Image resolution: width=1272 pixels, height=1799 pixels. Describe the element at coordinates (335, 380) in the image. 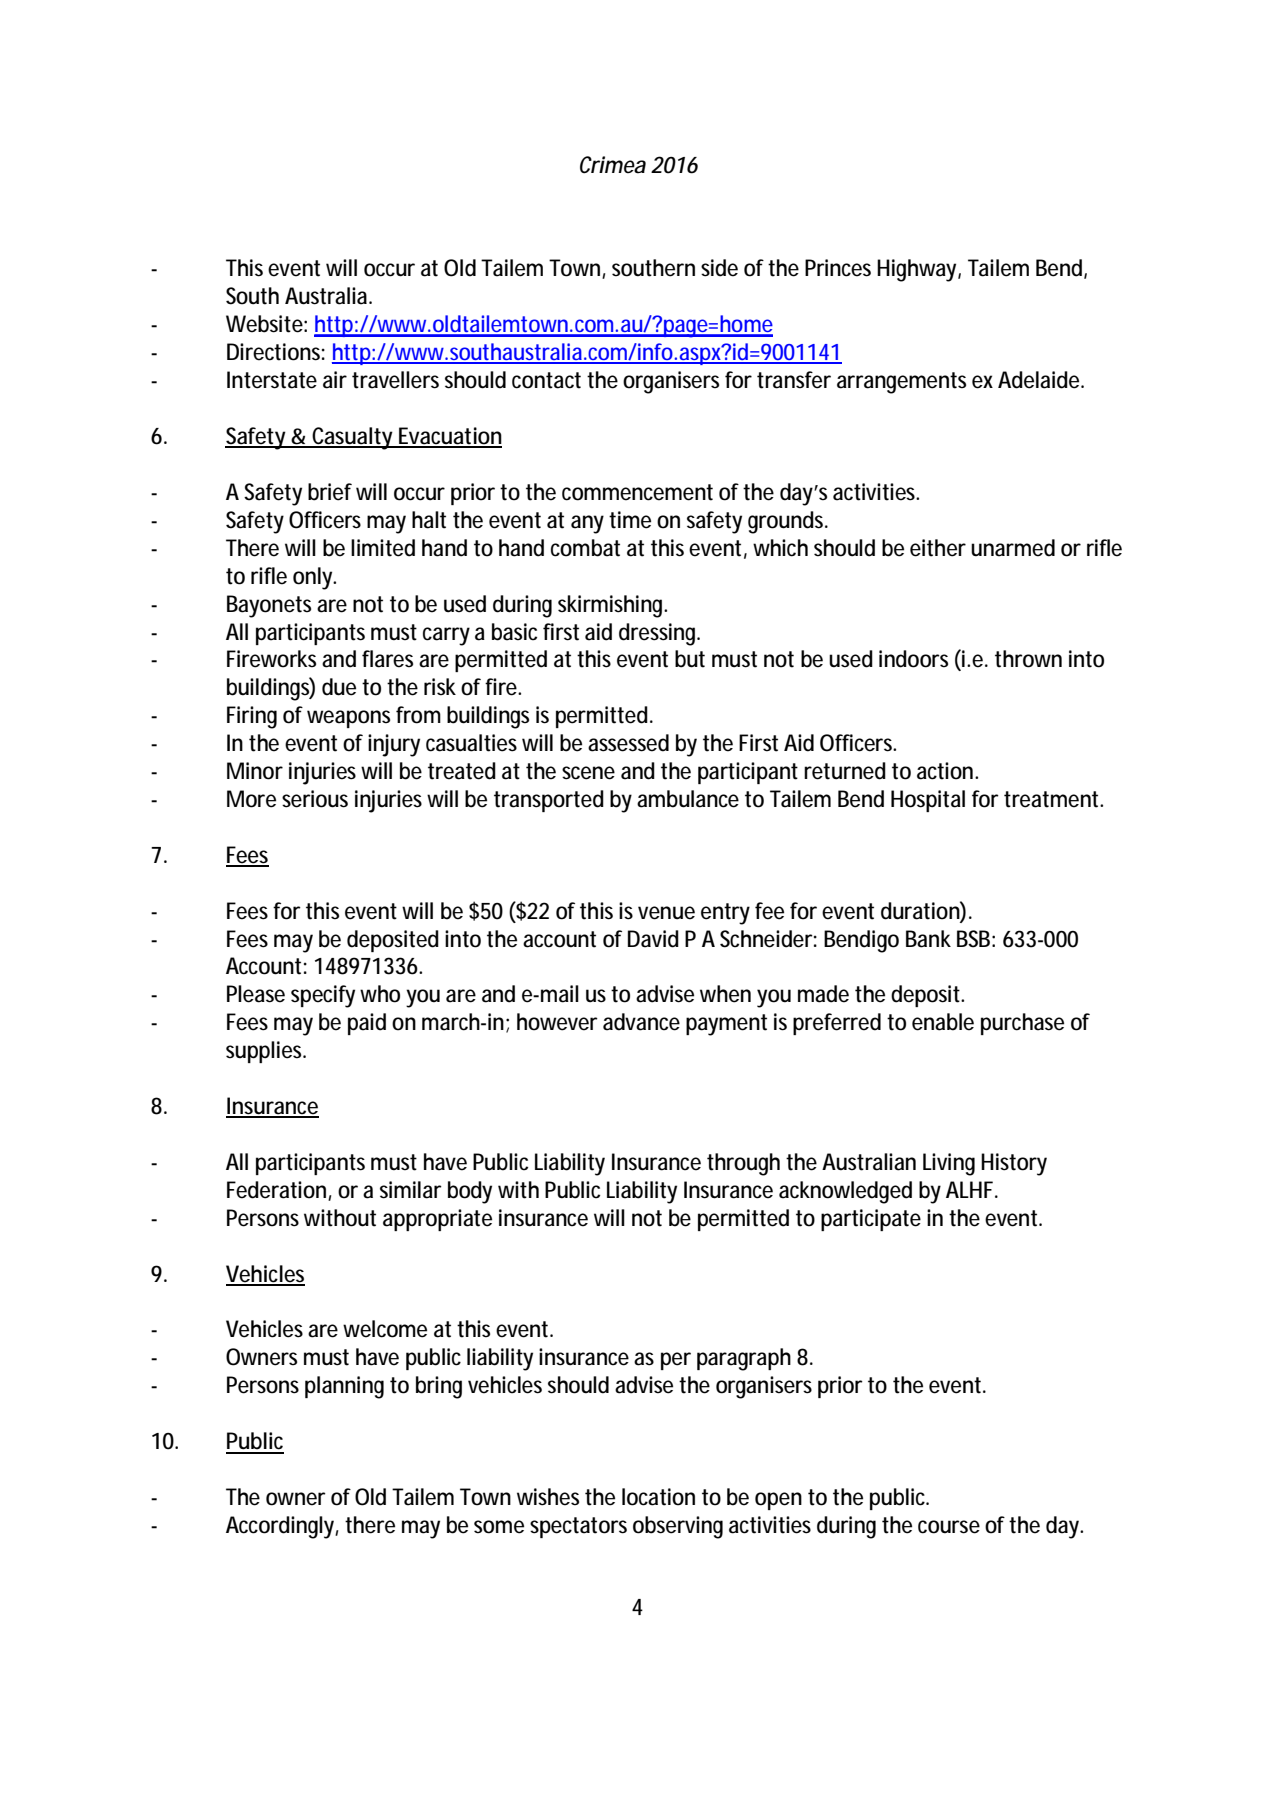

I see `air` at that location.
